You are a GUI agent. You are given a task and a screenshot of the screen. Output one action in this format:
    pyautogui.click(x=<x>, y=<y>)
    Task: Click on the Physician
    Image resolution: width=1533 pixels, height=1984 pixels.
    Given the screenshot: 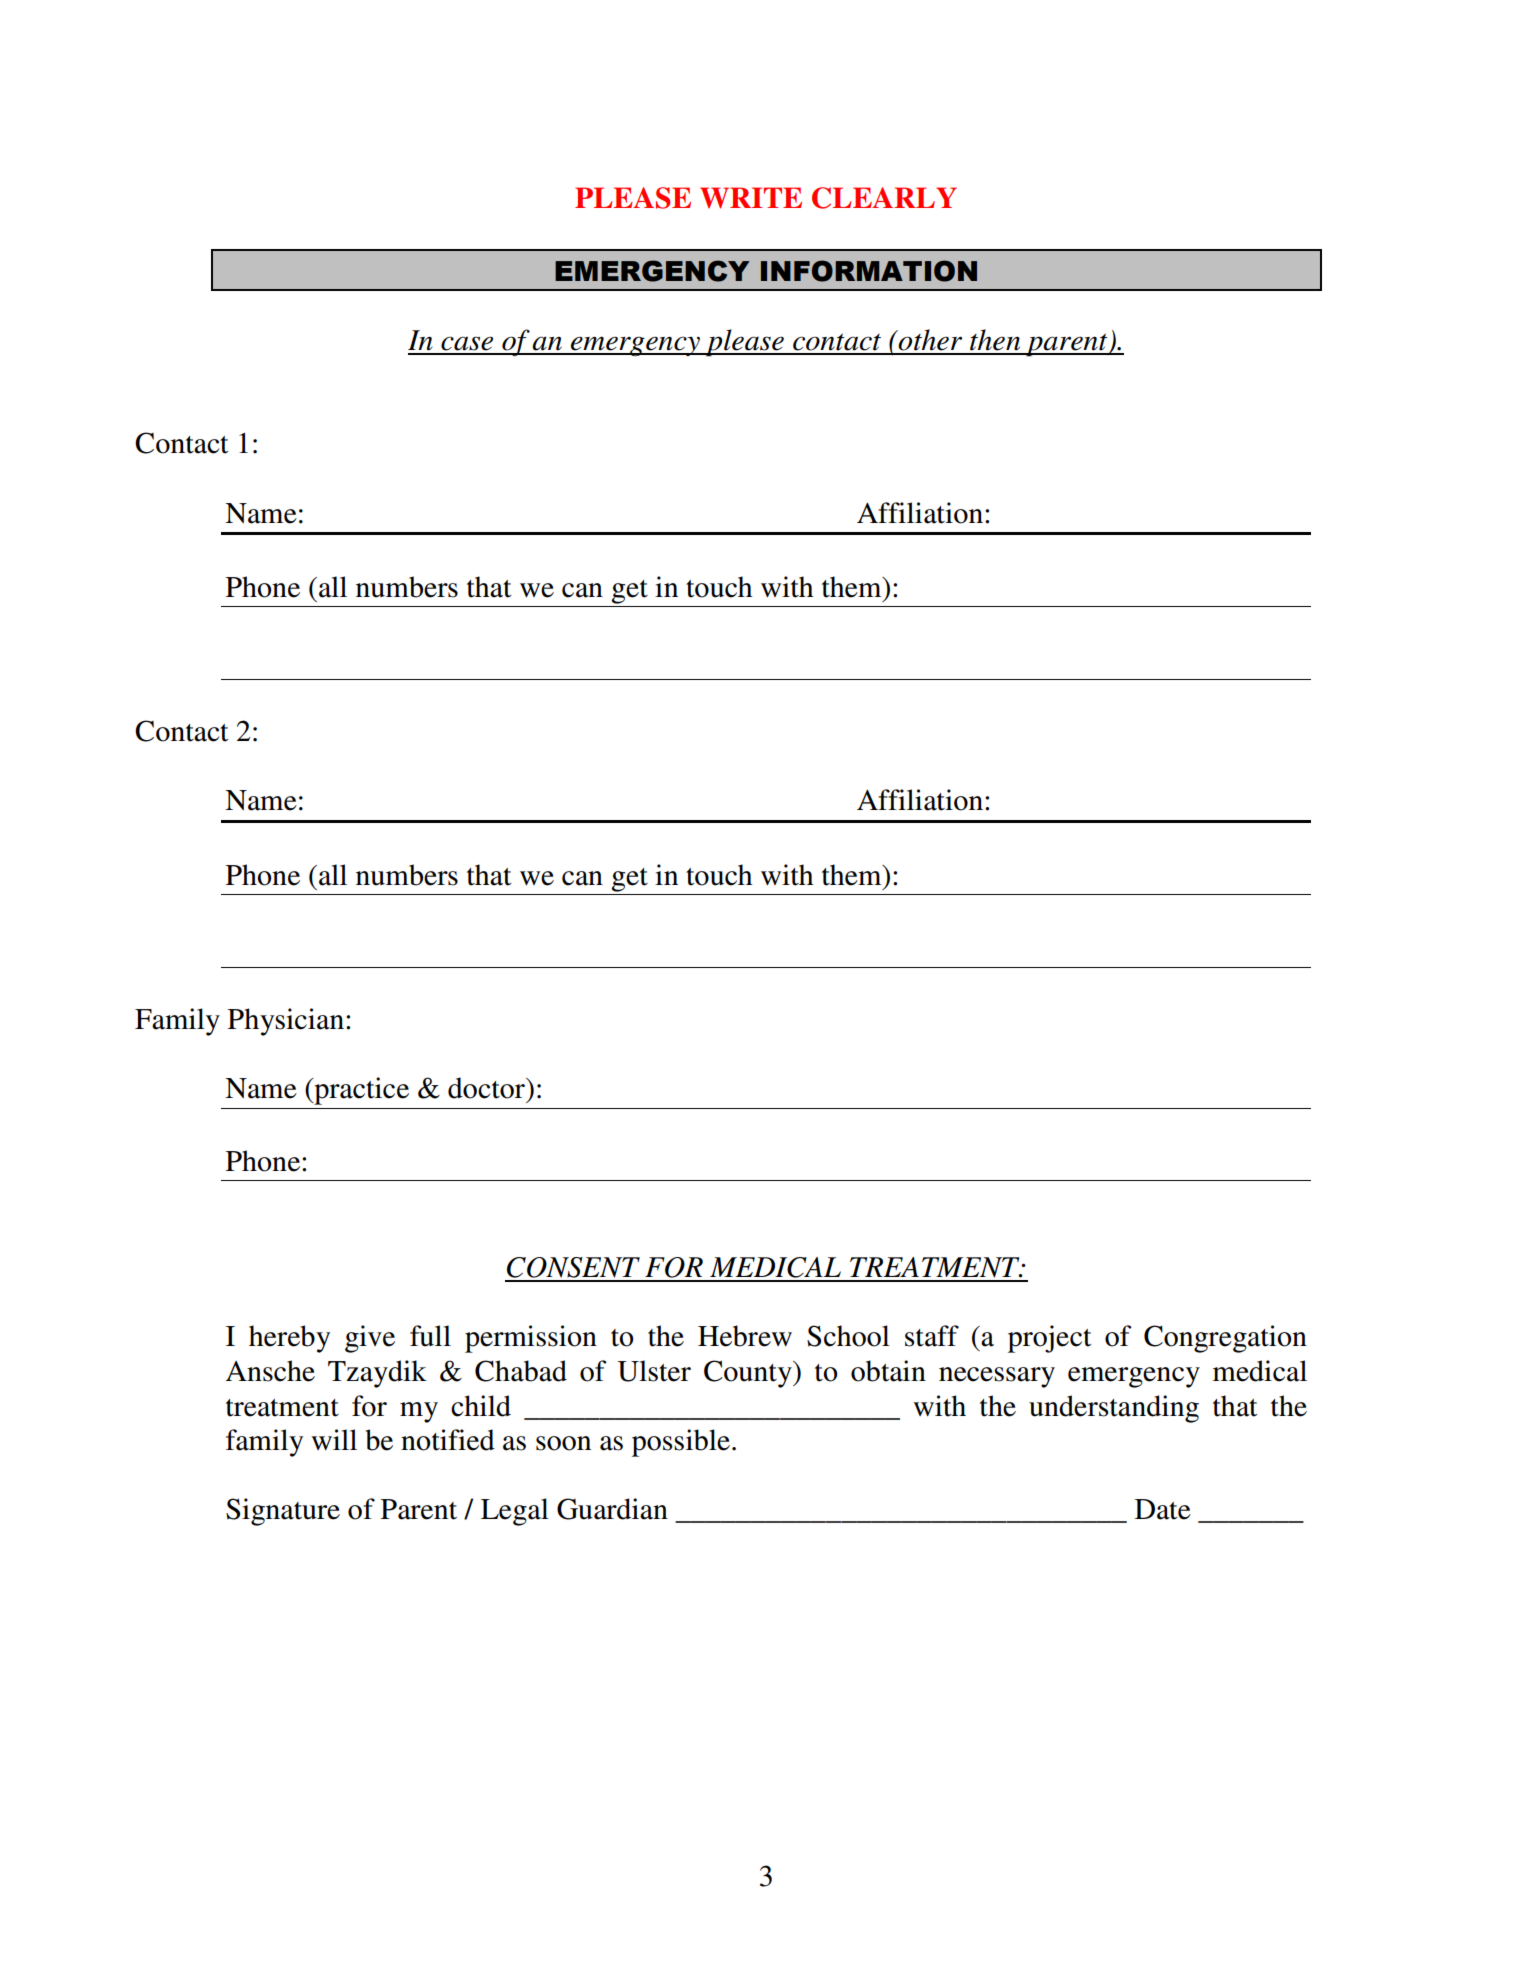 What is the action you would take?
    pyautogui.click(x=286, y=1022)
